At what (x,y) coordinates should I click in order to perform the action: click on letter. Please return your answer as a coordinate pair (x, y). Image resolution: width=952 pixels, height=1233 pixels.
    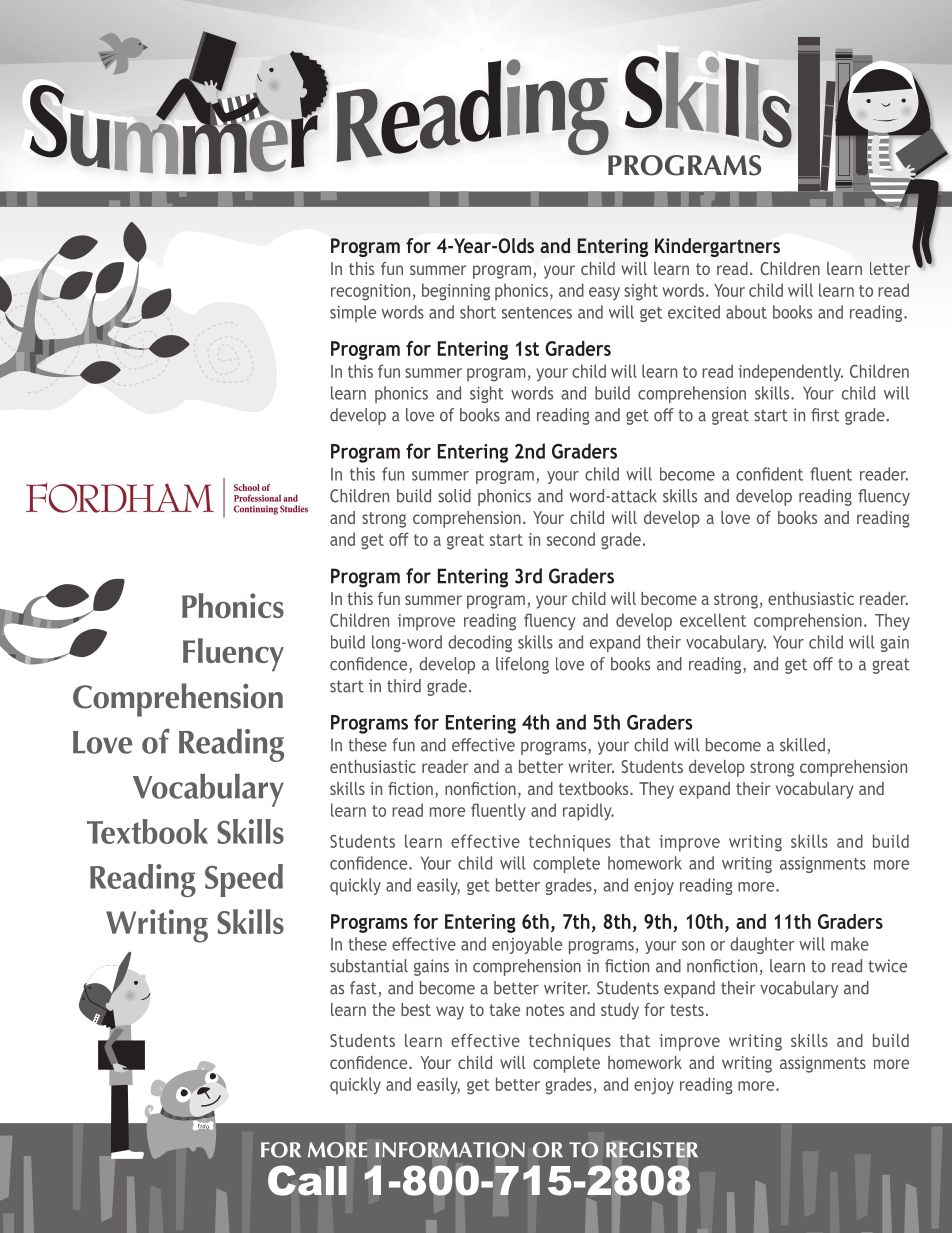
    Looking at the image, I should click on (890, 268).
